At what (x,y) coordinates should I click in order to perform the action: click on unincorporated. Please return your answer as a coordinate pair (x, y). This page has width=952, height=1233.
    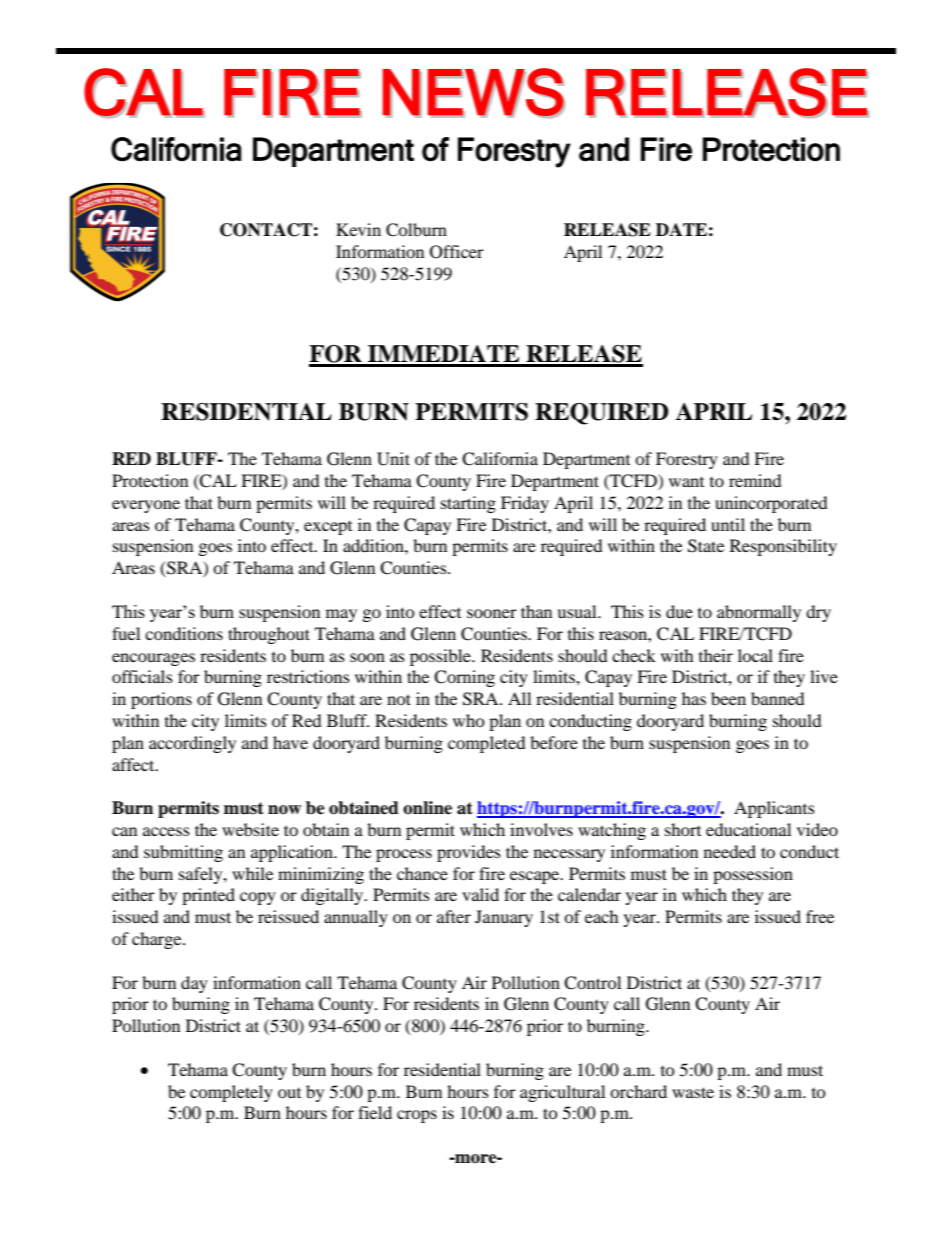
    Looking at the image, I should click on (771, 504).
